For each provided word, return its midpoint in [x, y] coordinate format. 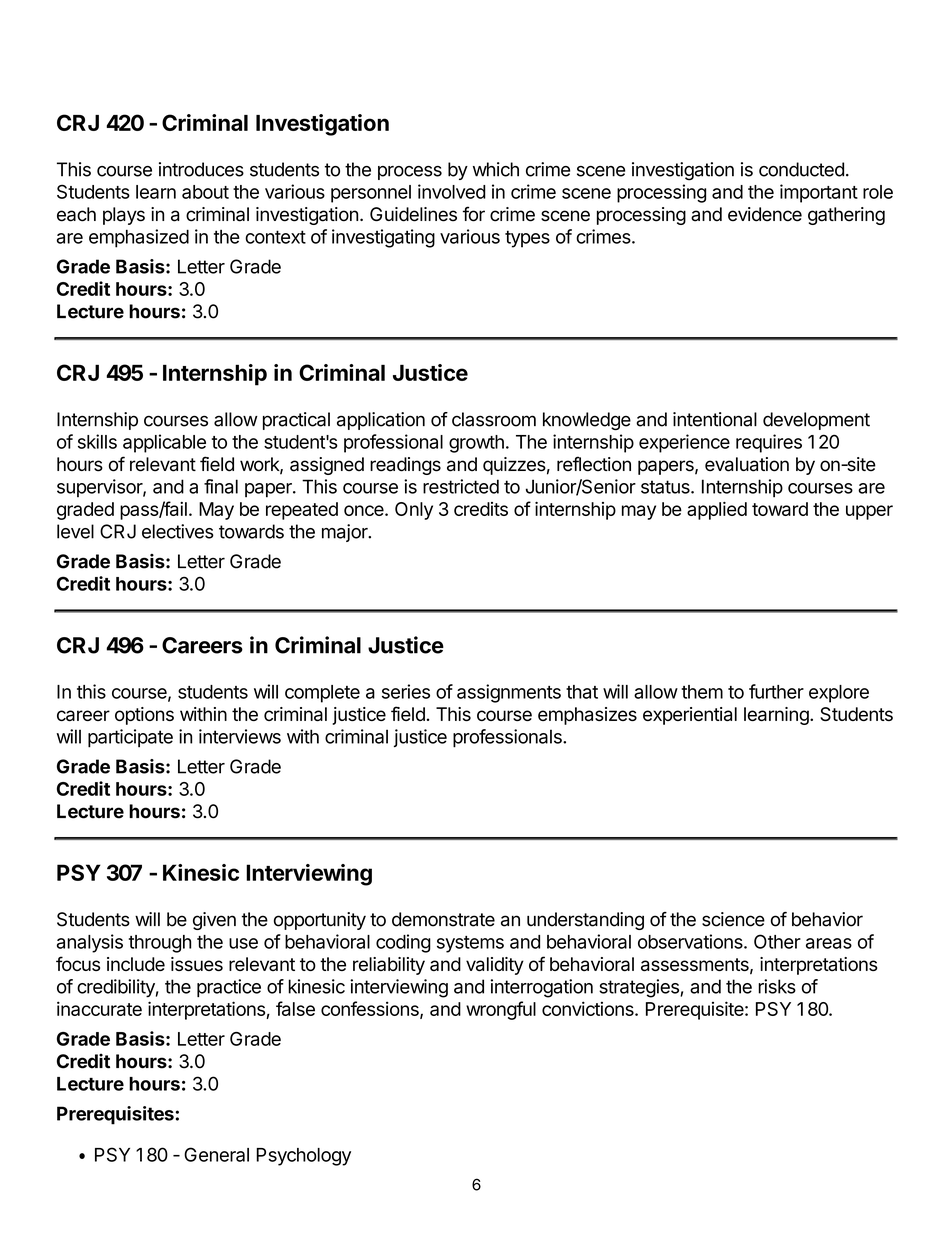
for [474, 214]
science [733, 919]
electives [178, 531]
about [205, 192]
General [216, 1154]
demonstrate [443, 919]
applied [717, 511]
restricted [461, 486]
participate [130, 738]
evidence [765, 214]
